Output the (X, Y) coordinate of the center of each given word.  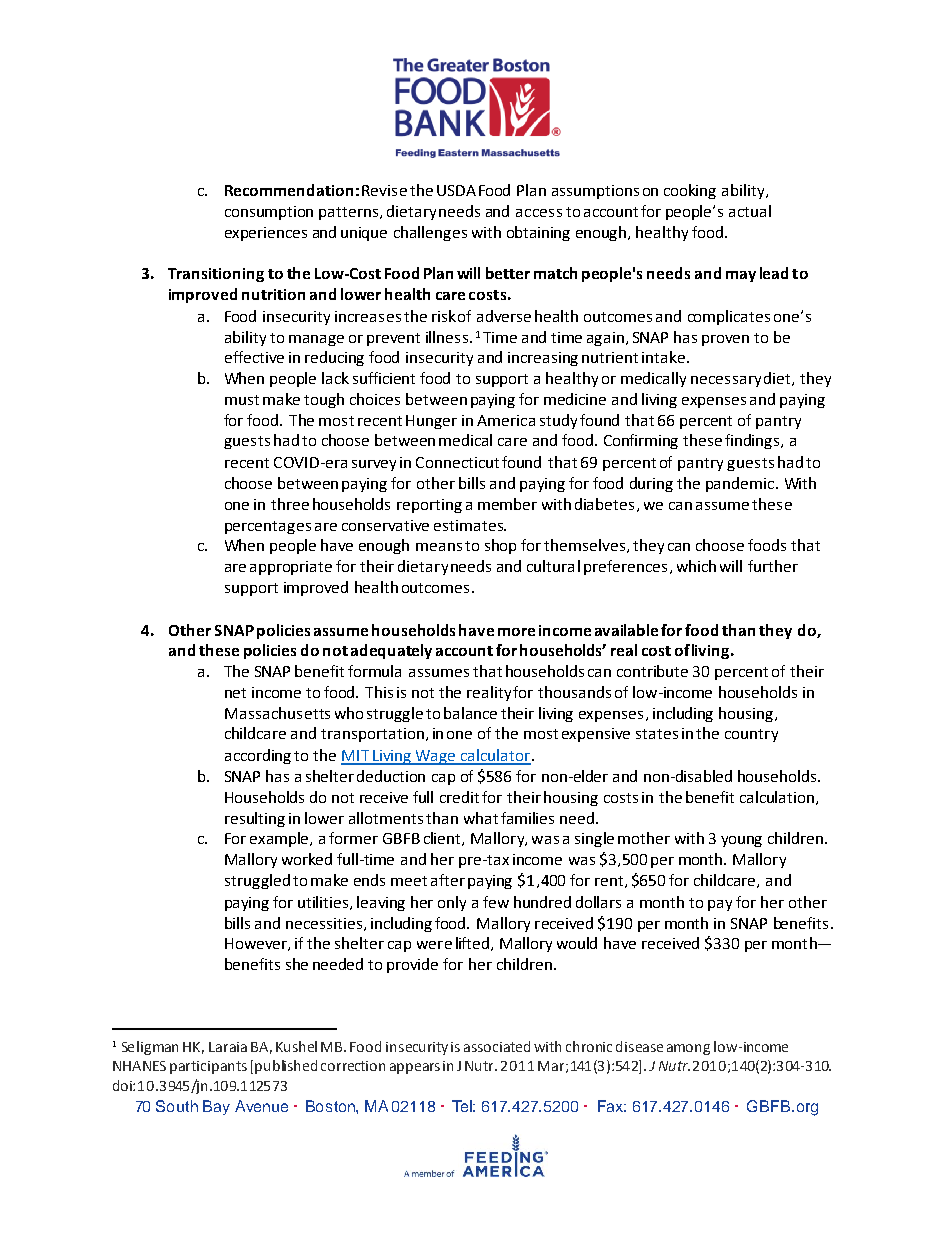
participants (208, 1067)
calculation (778, 798)
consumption (269, 213)
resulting (255, 819)
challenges (430, 233)
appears (415, 1068)
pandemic (740, 484)
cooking (690, 191)
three (290, 504)
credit (459, 797)
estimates (469, 525)
